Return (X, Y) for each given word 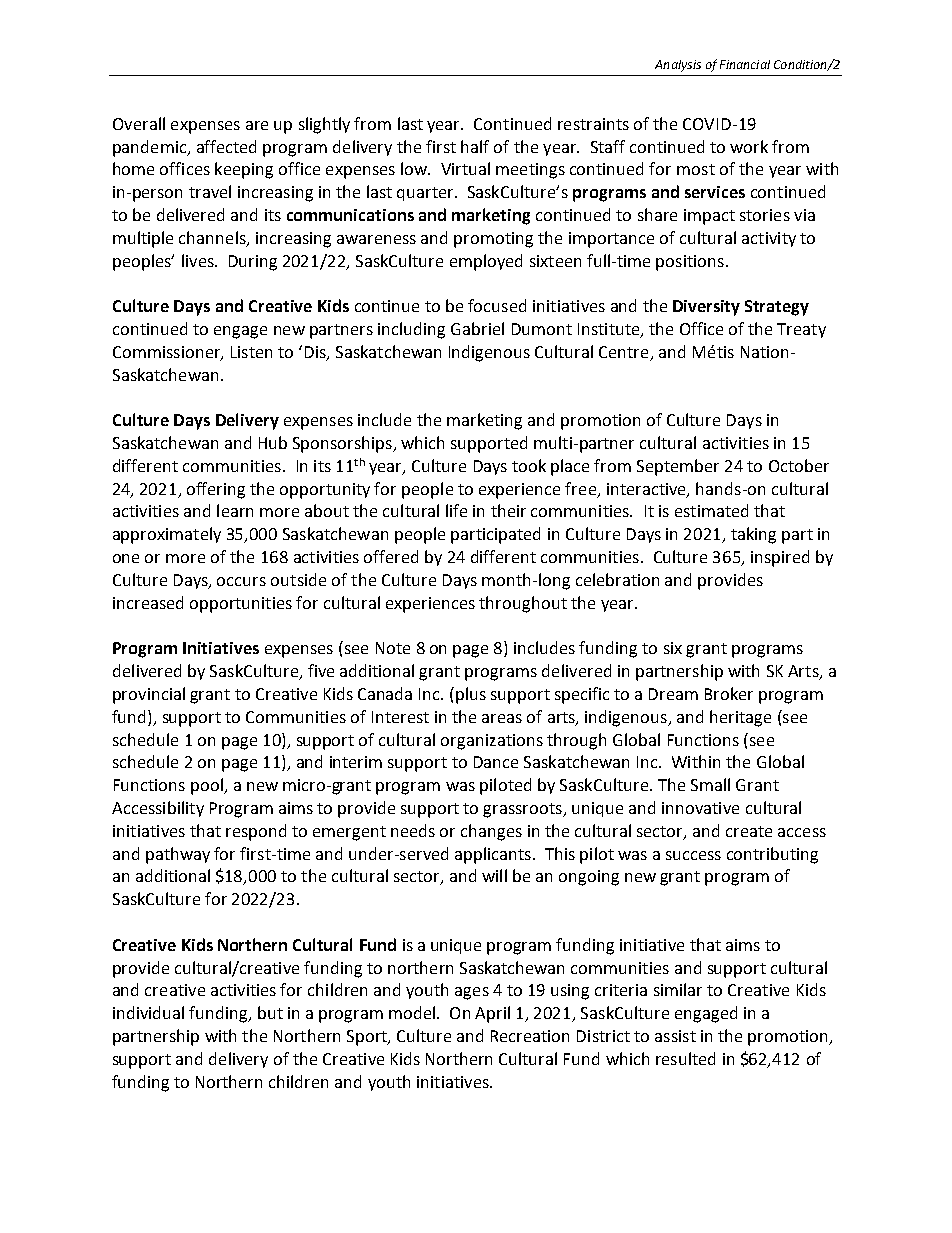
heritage (740, 718)
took (529, 465)
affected (226, 146)
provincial (149, 695)
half (475, 146)
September (678, 467)
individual (148, 1012)
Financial (745, 64)
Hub (273, 442)
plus (471, 695)
